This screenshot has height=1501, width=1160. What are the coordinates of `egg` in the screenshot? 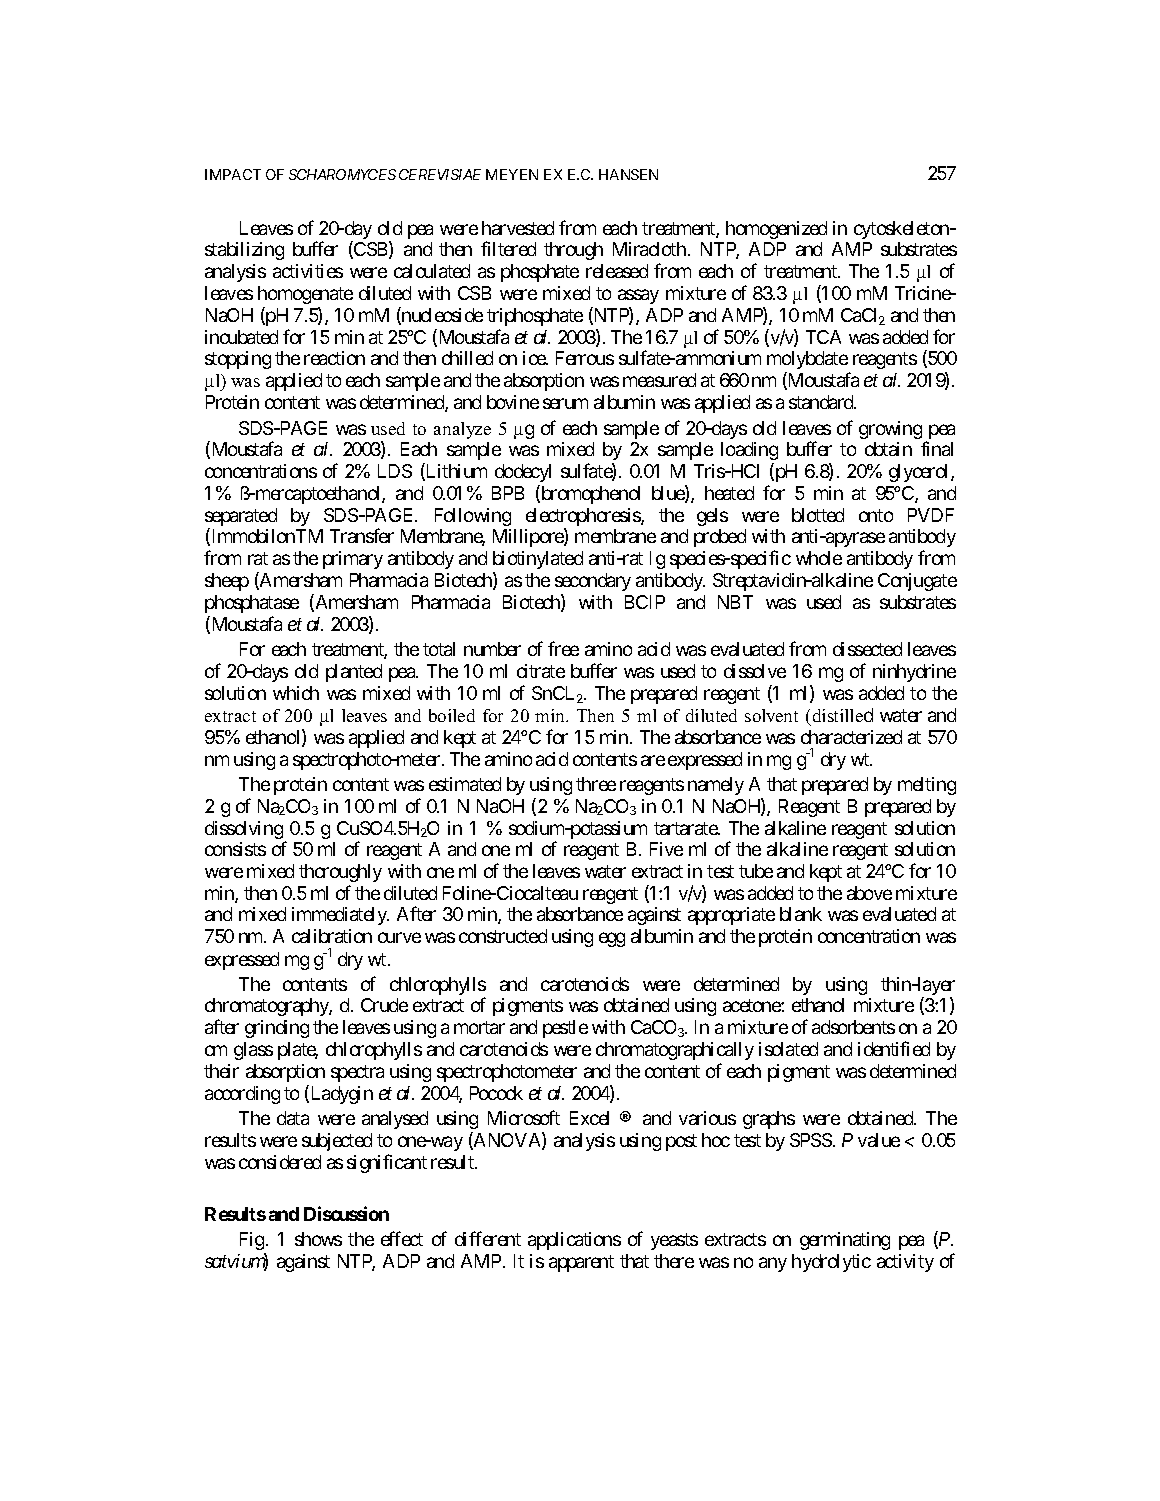 It's located at (612, 940).
